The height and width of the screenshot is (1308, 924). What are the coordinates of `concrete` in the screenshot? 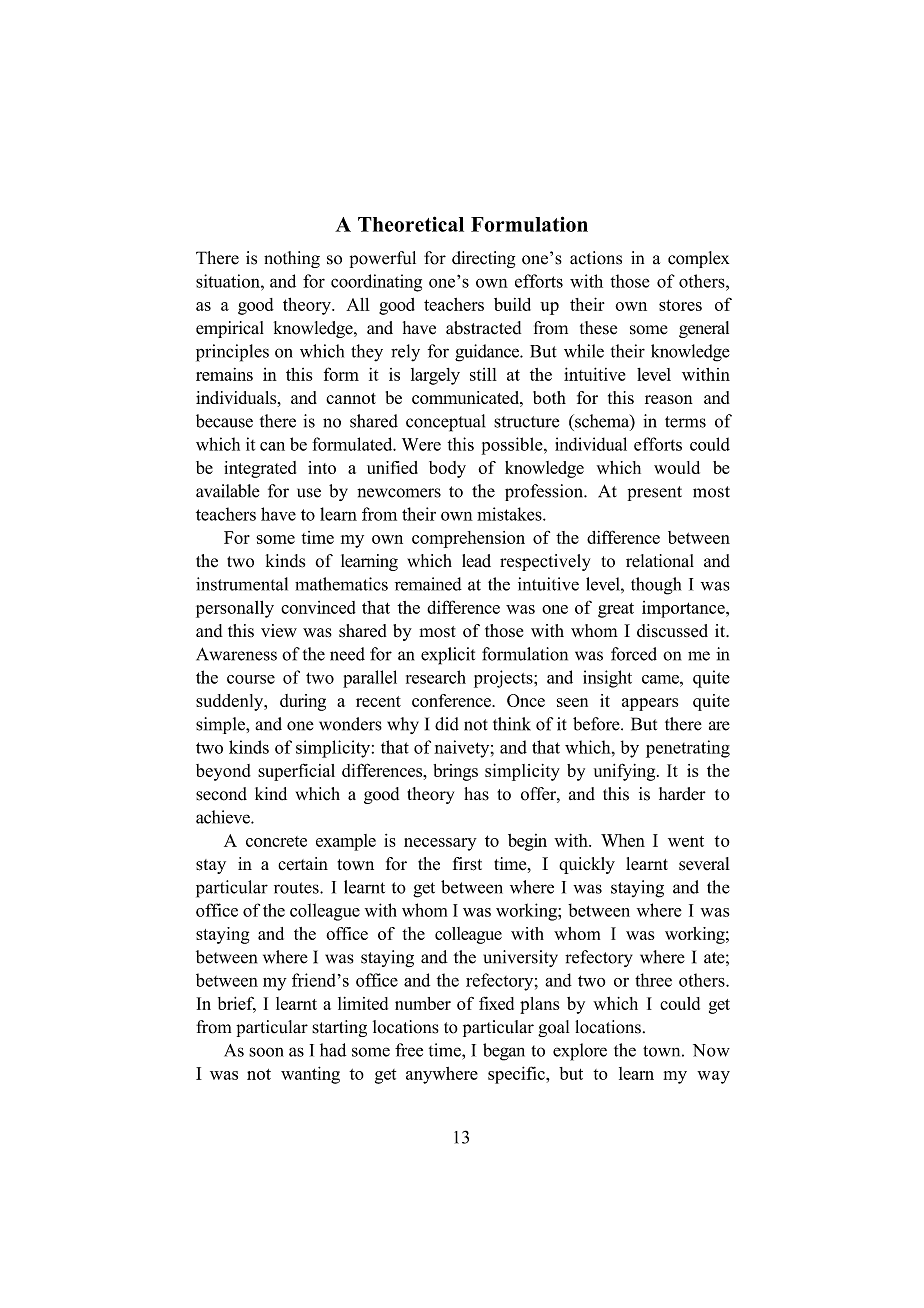 It's located at (276, 841).
